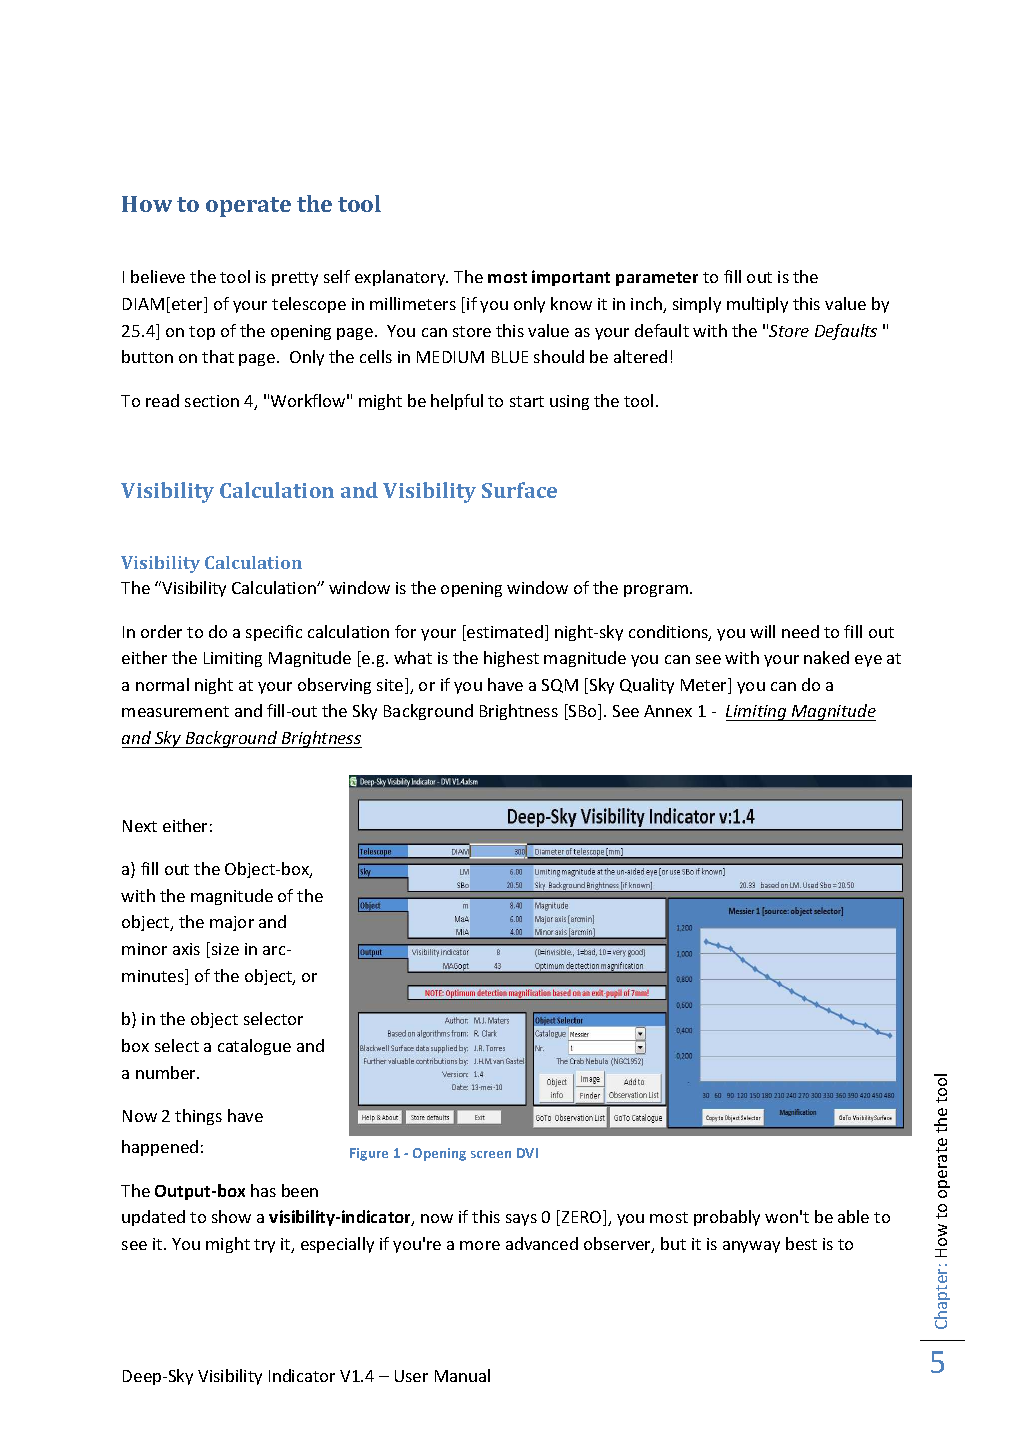  Describe the element at coordinates (510, 357) in the image. I see `BLUE` at that location.
